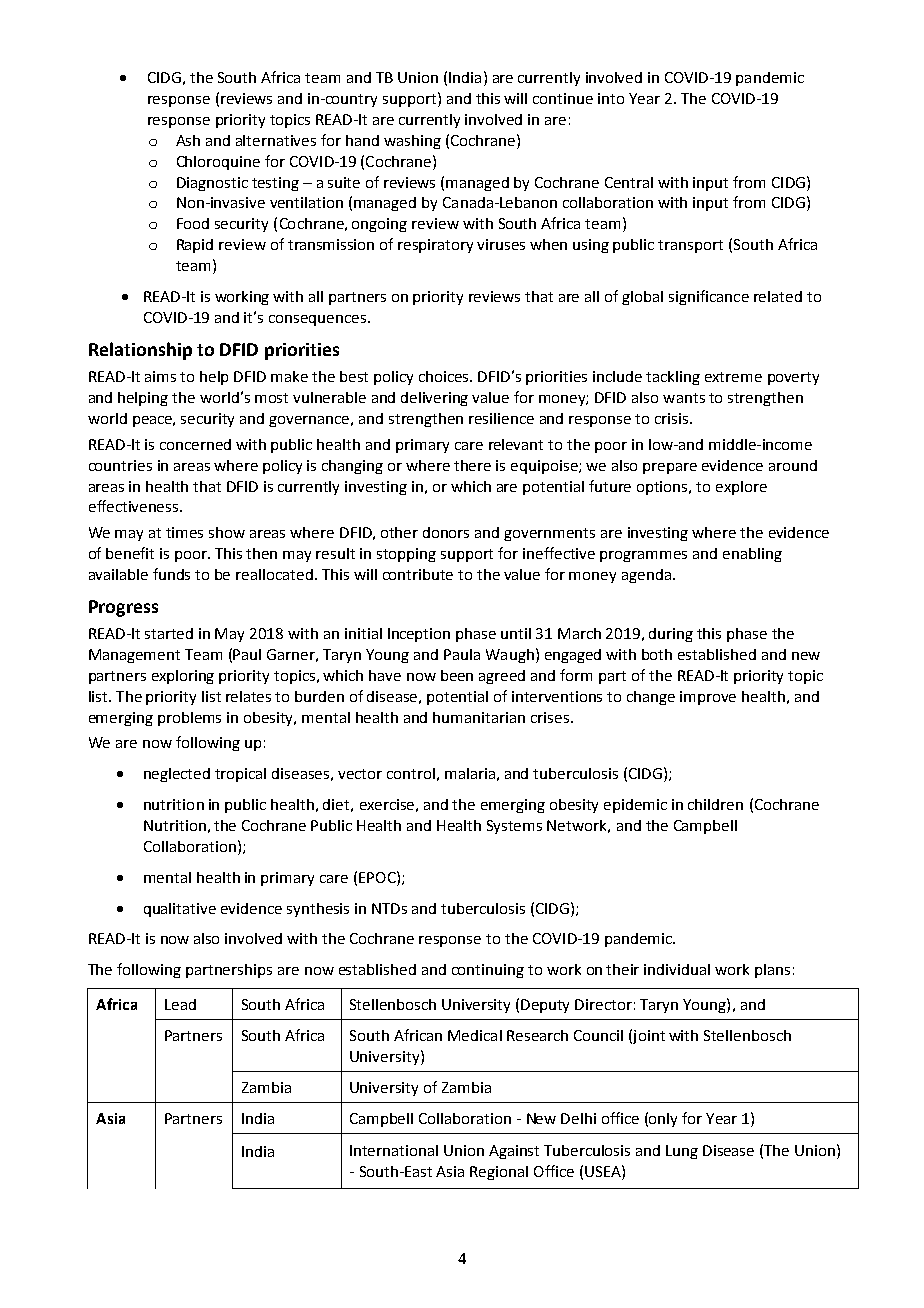 This image has width=924, height=1308. What do you see at coordinates (445, 376) in the image?
I see `choices` at bounding box center [445, 376].
